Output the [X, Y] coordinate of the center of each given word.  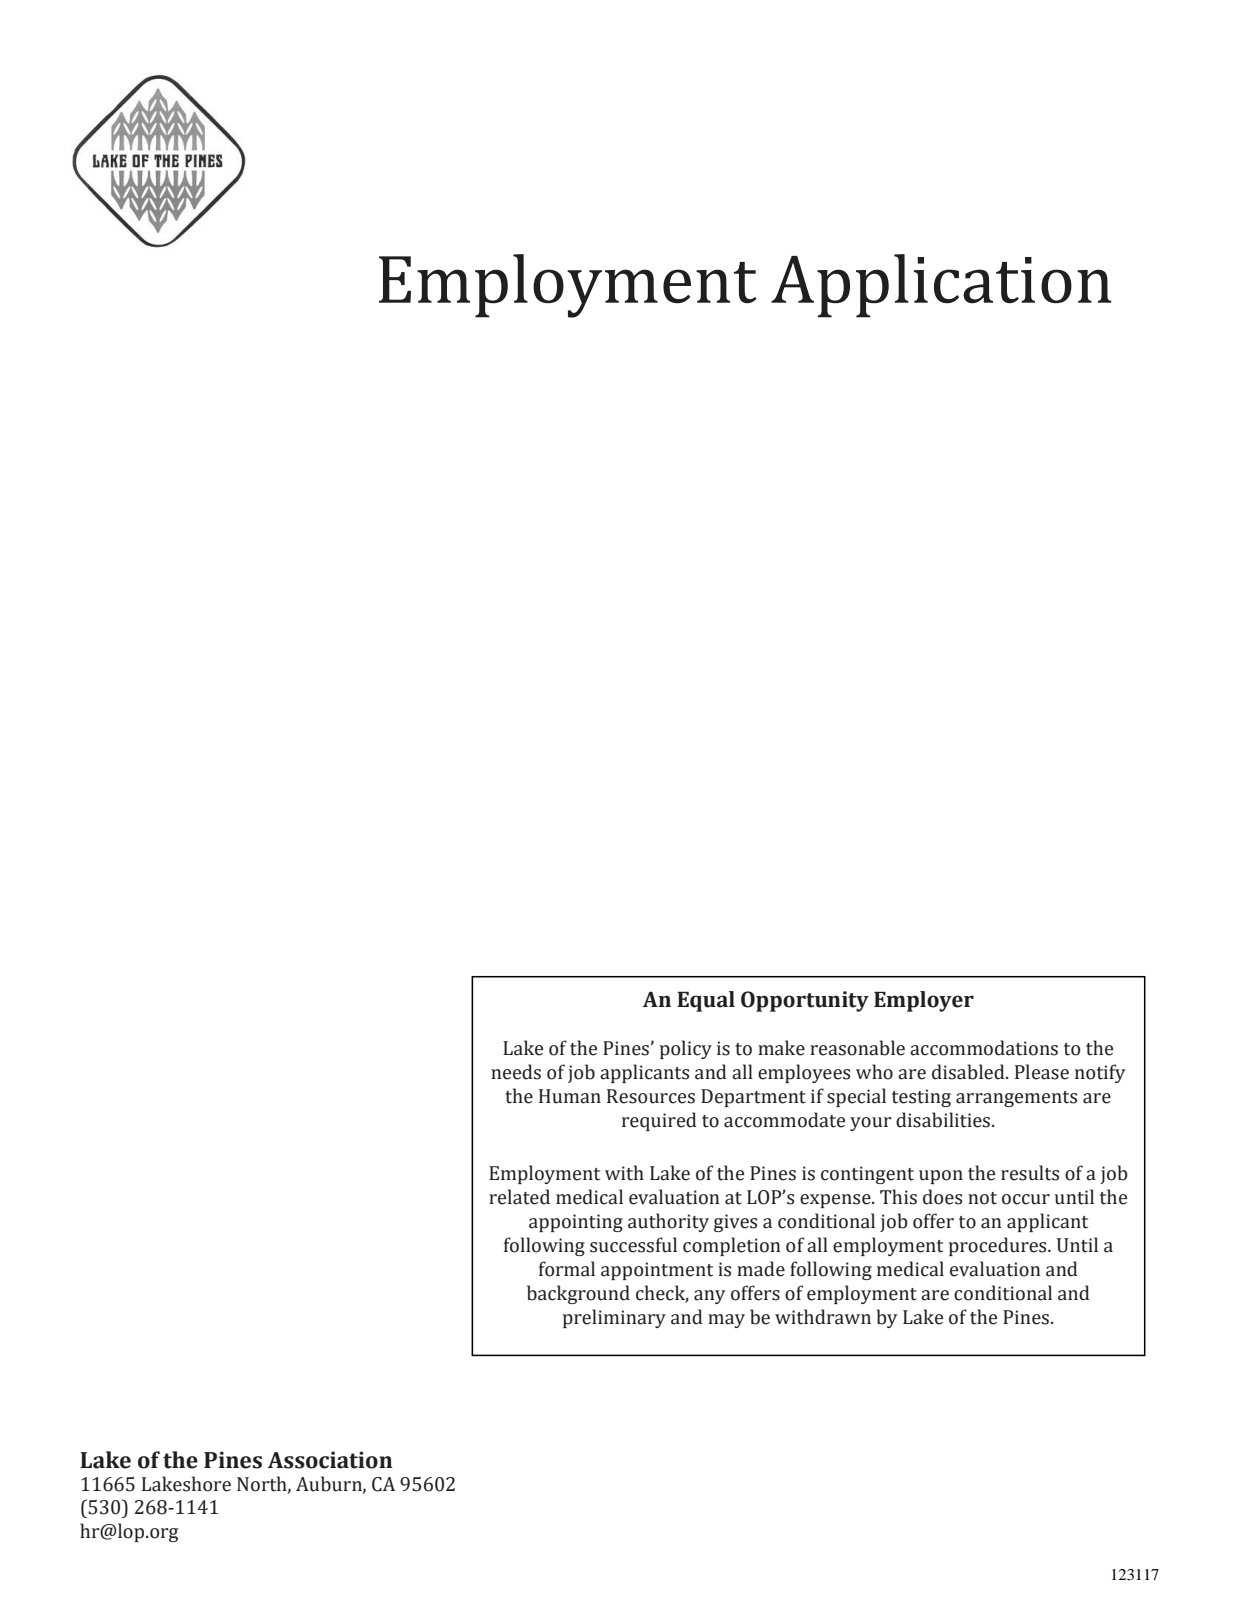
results [1030, 1173]
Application [941, 286]
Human [570, 1096]
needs [516, 1072]
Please [1042, 1072]
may [726, 1321]
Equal [706, 1001]
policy [686, 1049]
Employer [924, 1001]
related [519, 1197]
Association [330, 1460]
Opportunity [805, 1001]
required [659, 1121]
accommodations [984, 1048]
